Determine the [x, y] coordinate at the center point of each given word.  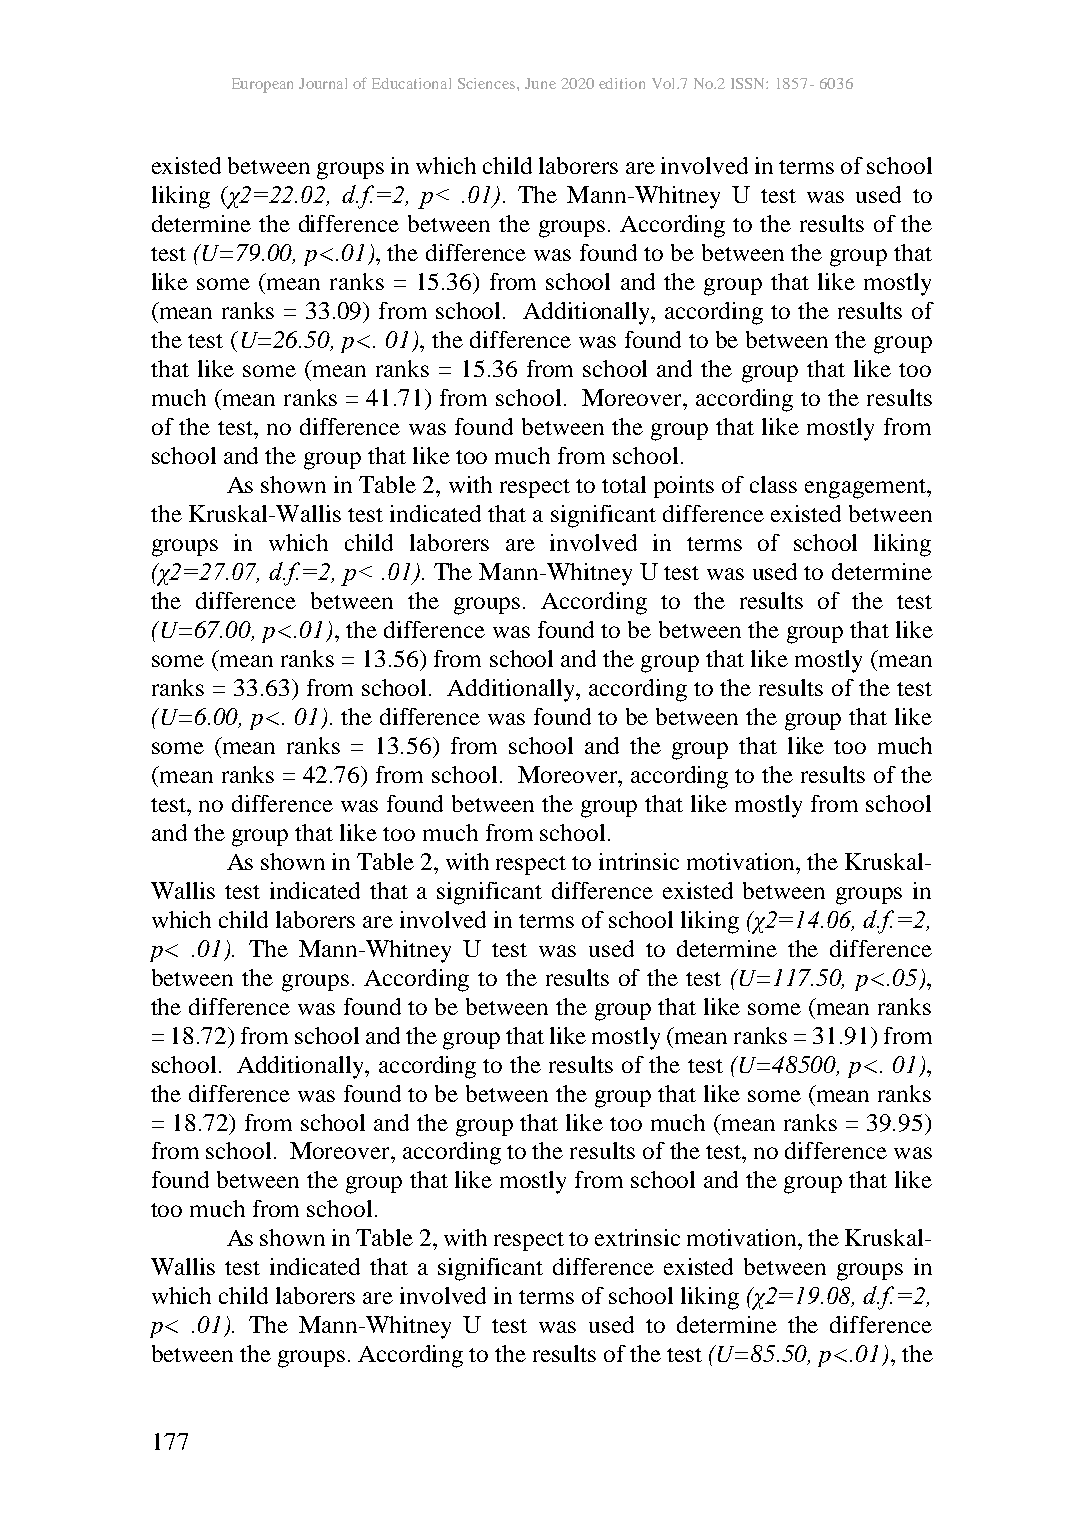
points [684, 487]
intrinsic [639, 861]
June [540, 83]
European [262, 85]
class [773, 484]
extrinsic [637, 1237]
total [624, 484]
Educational [411, 83]
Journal [323, 83]
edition [622, 83]
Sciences [488, 83]
